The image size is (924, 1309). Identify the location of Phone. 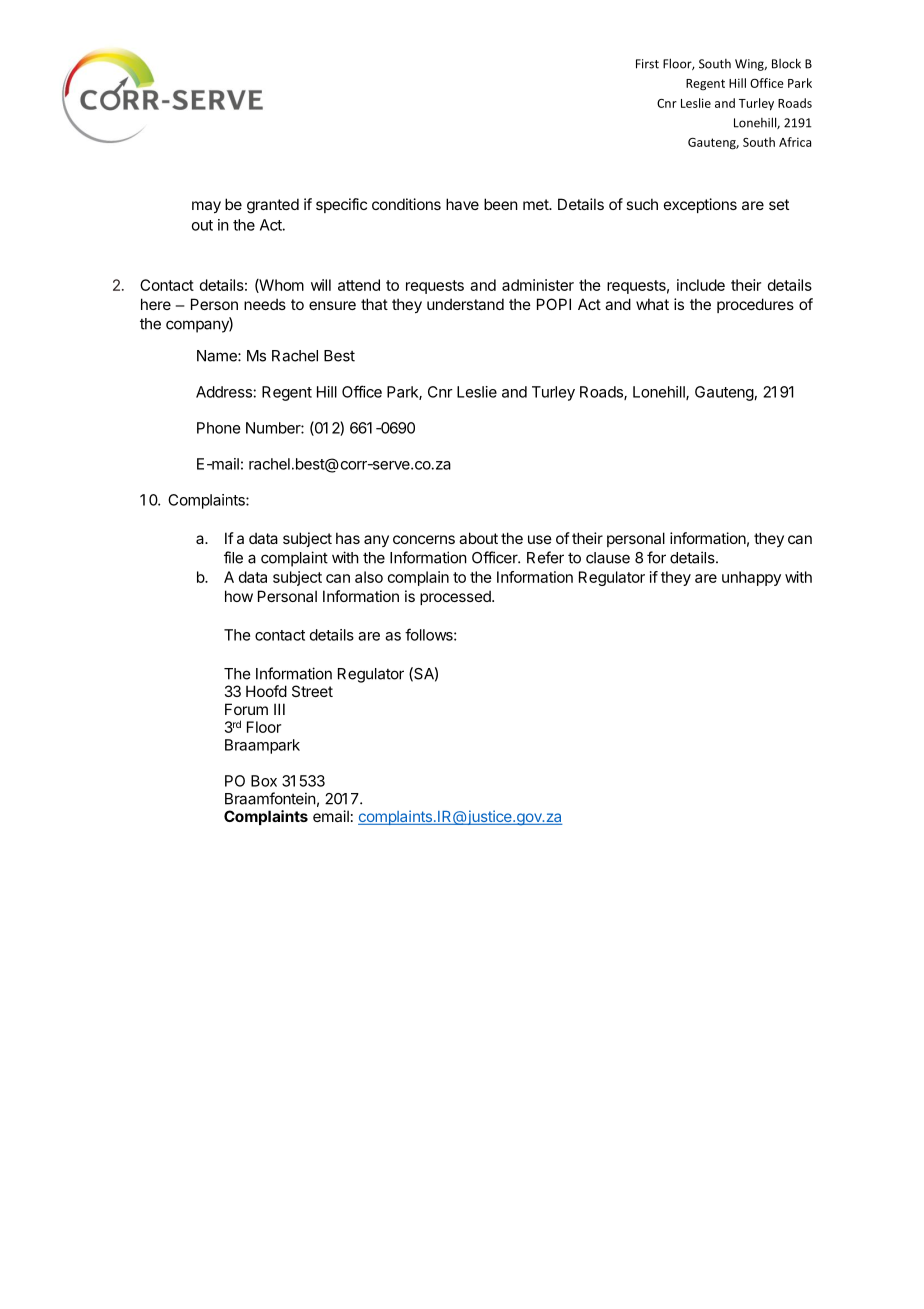
(219, 428).
